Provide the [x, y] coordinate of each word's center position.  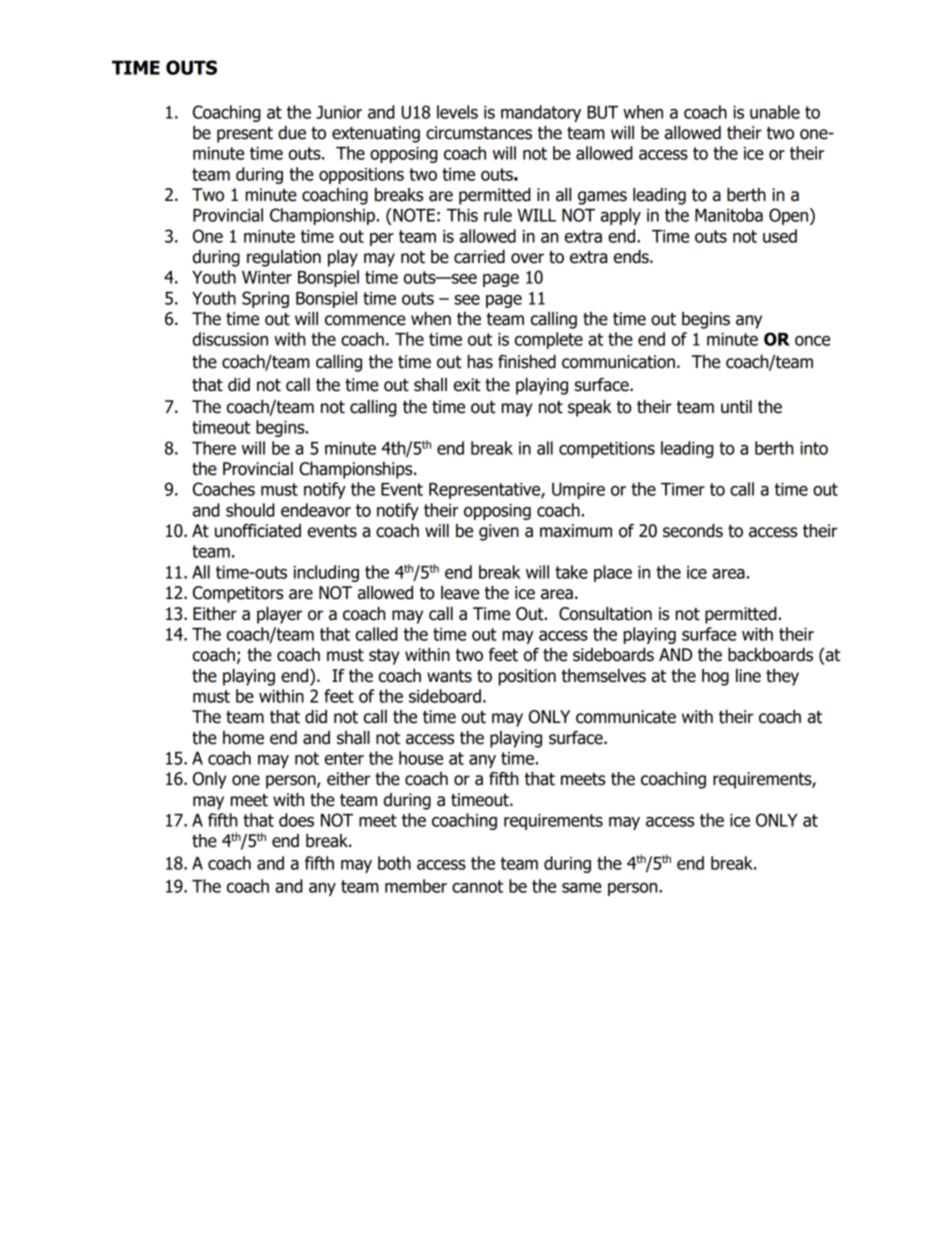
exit [467, 385]
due [292, 133]
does [296, 820]
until [736, 407]
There [214, 448]
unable [775, 112]
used [780, 236]
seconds [693, 531]
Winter [267, 277]
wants [449, 676]
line [748, 676]
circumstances [479, 133]
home [243, 738]
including [326, 573]
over [527, 258]
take [571, 572]
